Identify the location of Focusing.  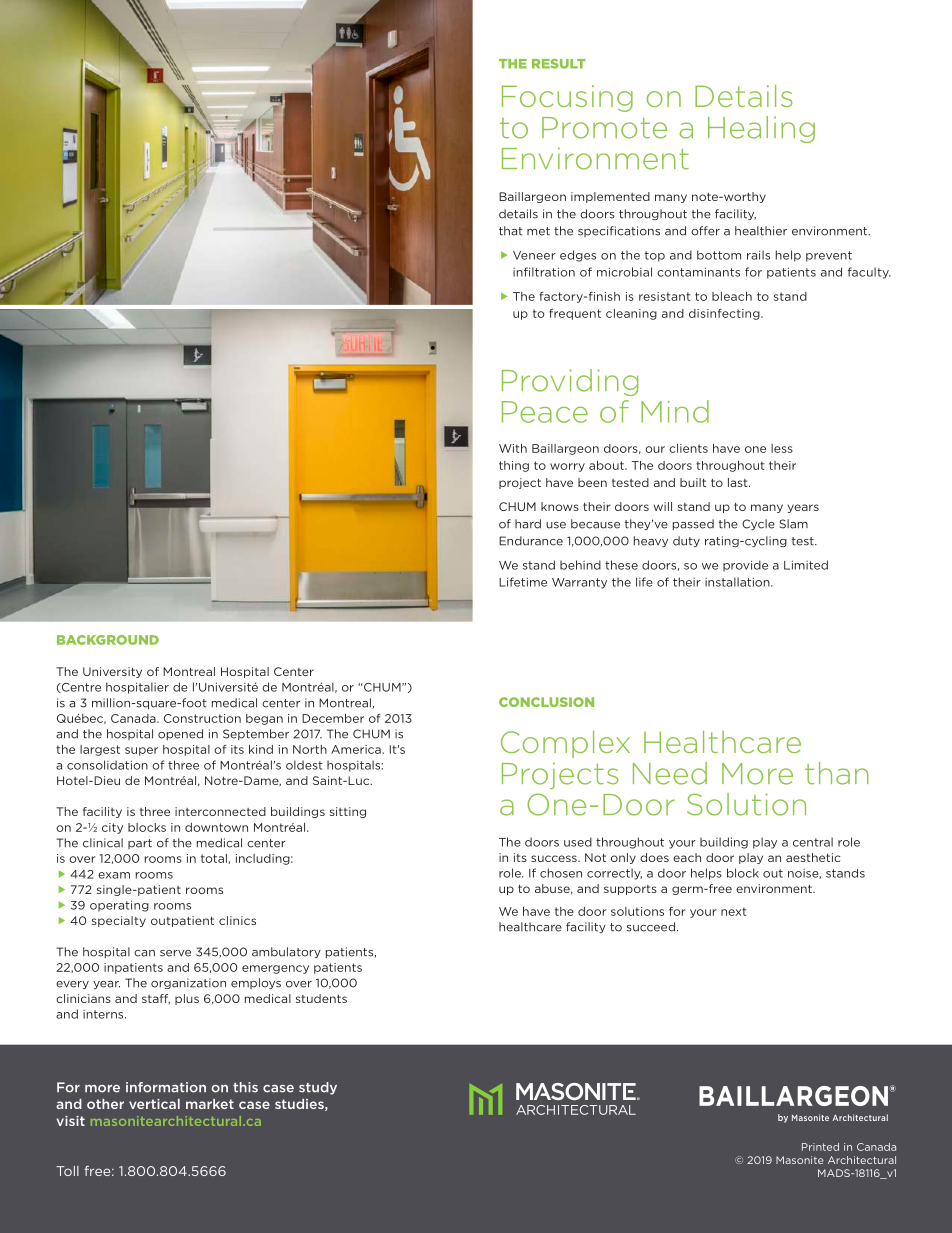
(567, 98).
